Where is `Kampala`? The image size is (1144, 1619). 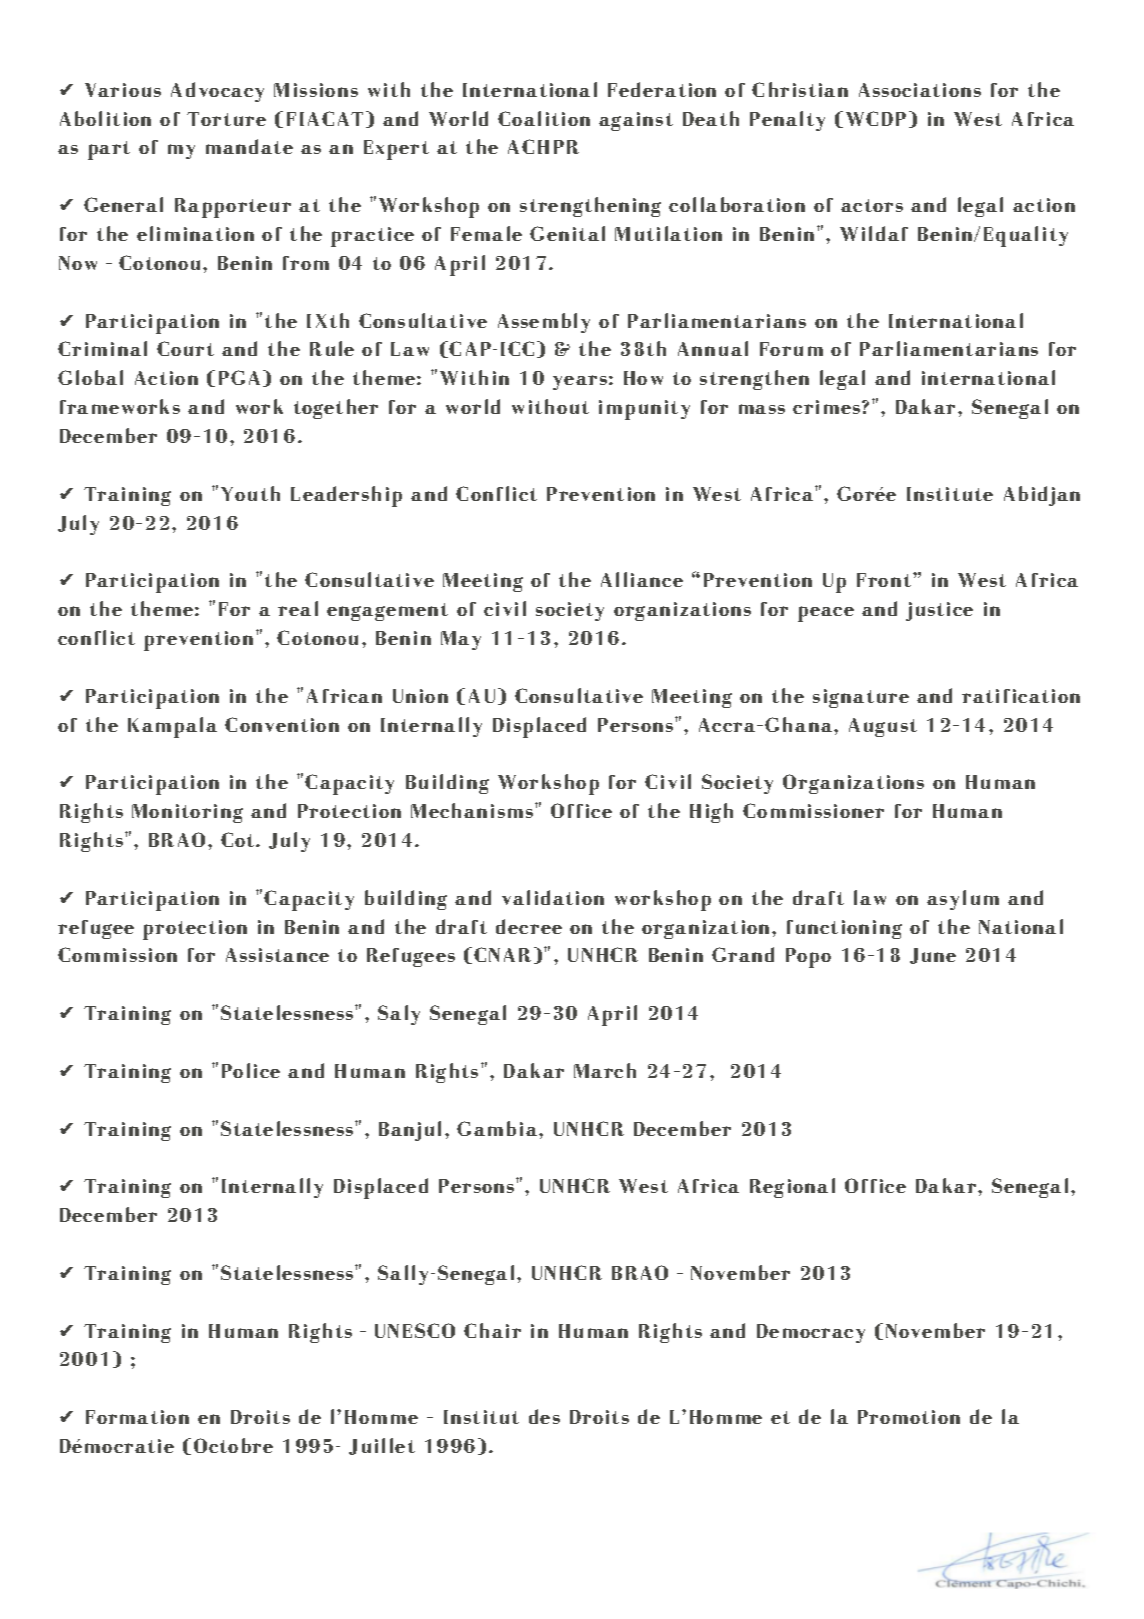
Kampala is located at coordinates (172, 727).
